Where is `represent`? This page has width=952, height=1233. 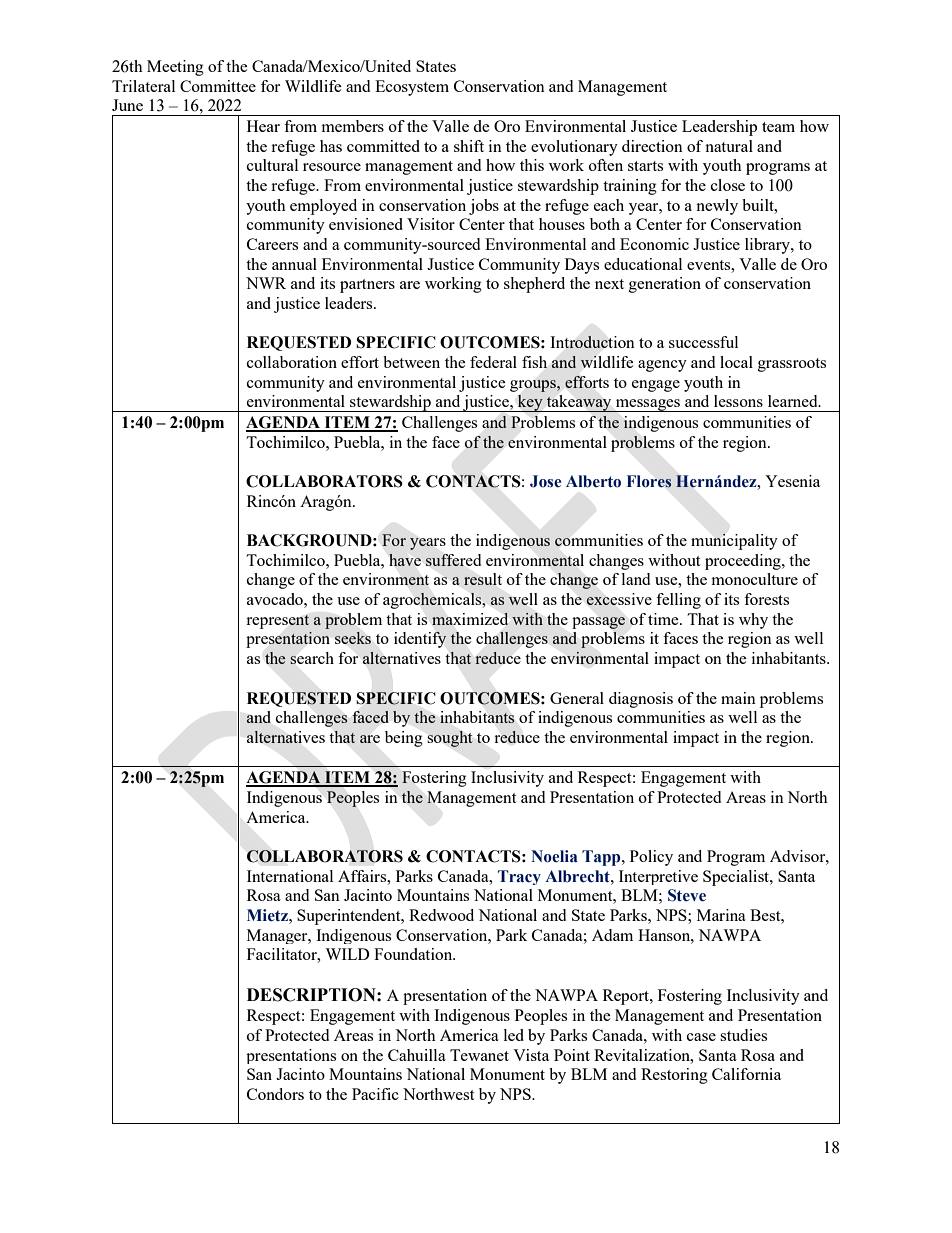 represent is located at coordinates (278, 622).
